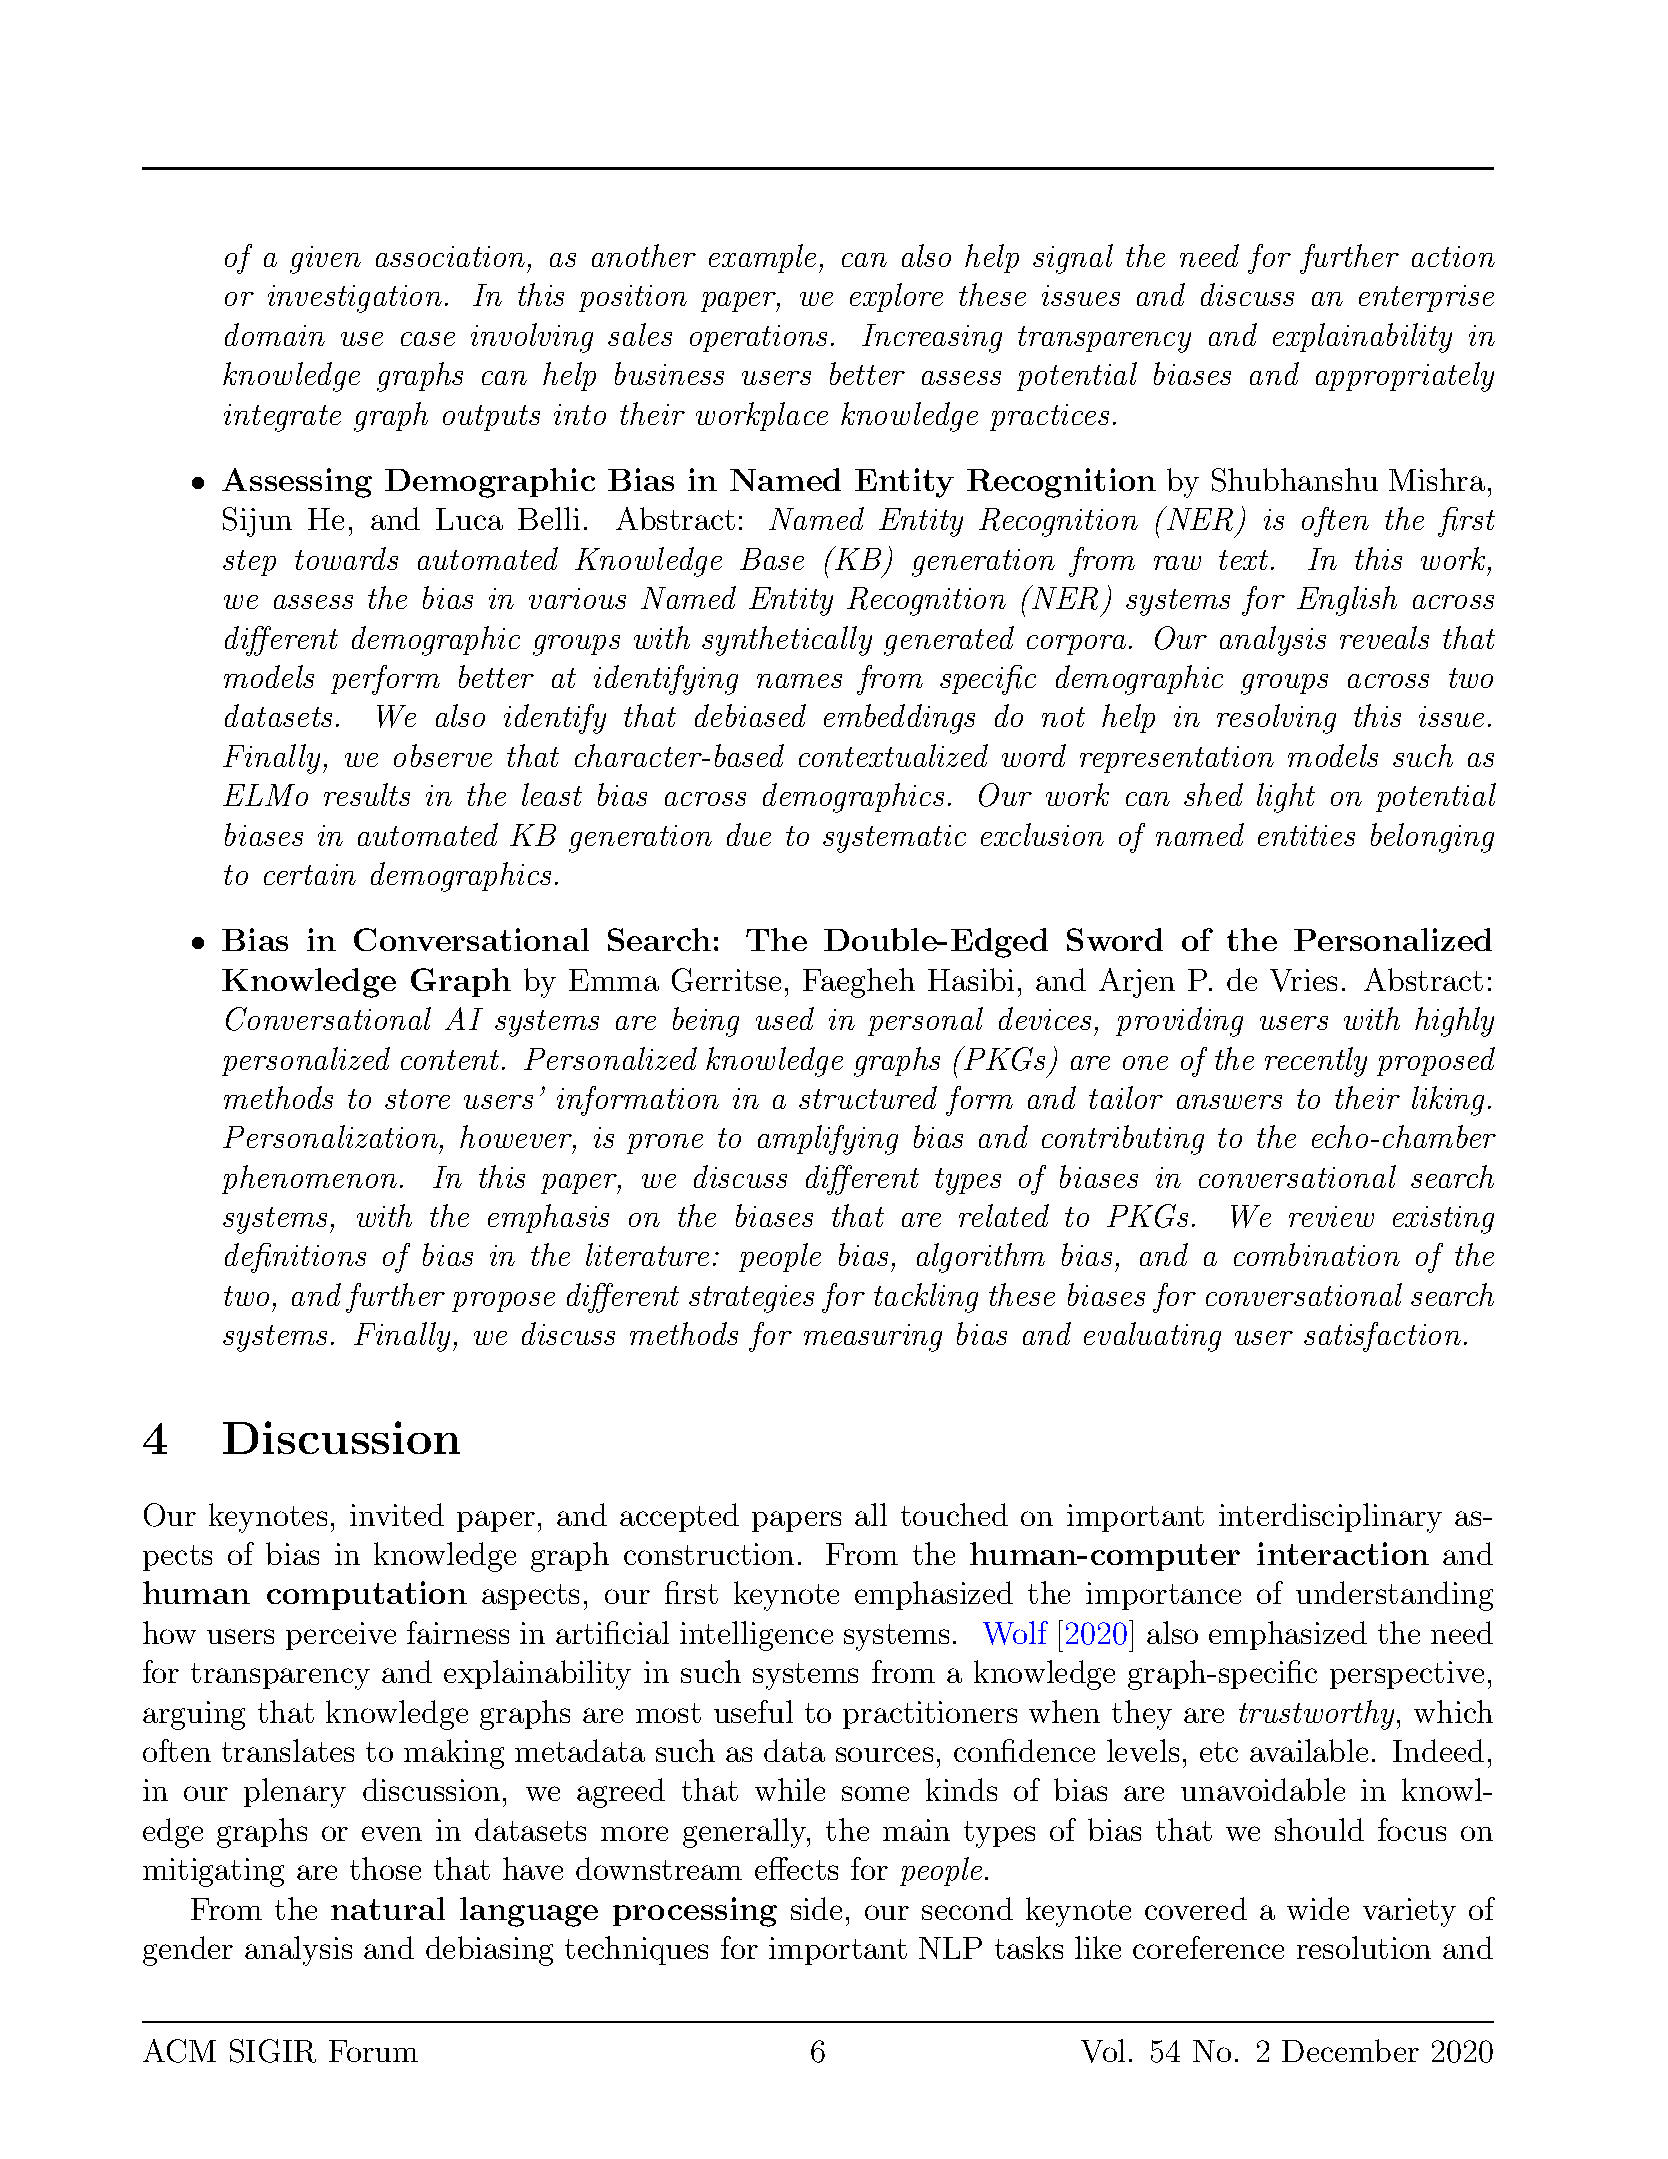  Describe the element at coordinates (1426, 298) in the document. I see `enterprise` at that location.
